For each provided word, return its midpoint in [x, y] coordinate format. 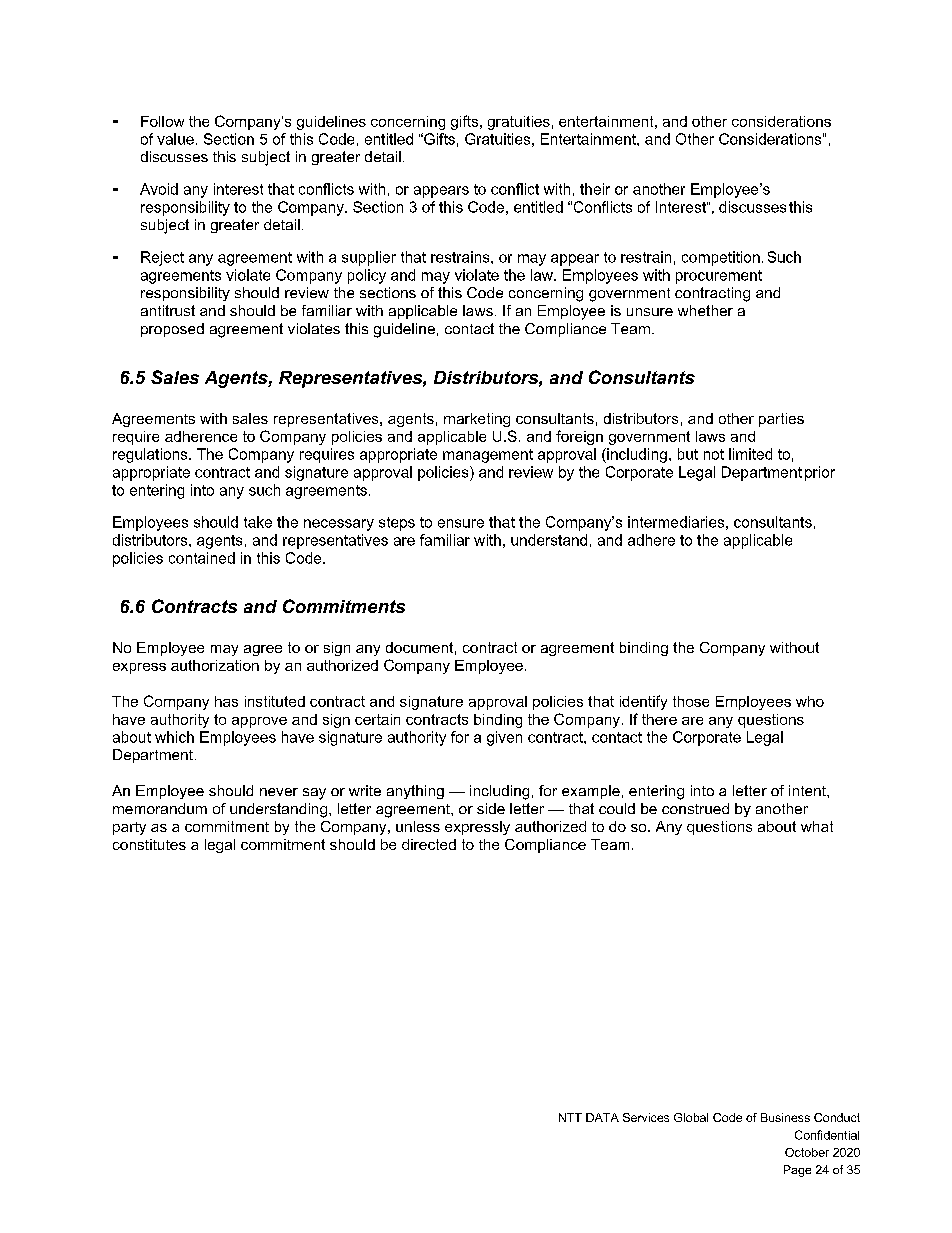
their [595, 189]
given [504, 738]
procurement [719, 277]
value [175, 139]
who [810, 701]
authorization [215, 665]
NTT [570, 1117]
